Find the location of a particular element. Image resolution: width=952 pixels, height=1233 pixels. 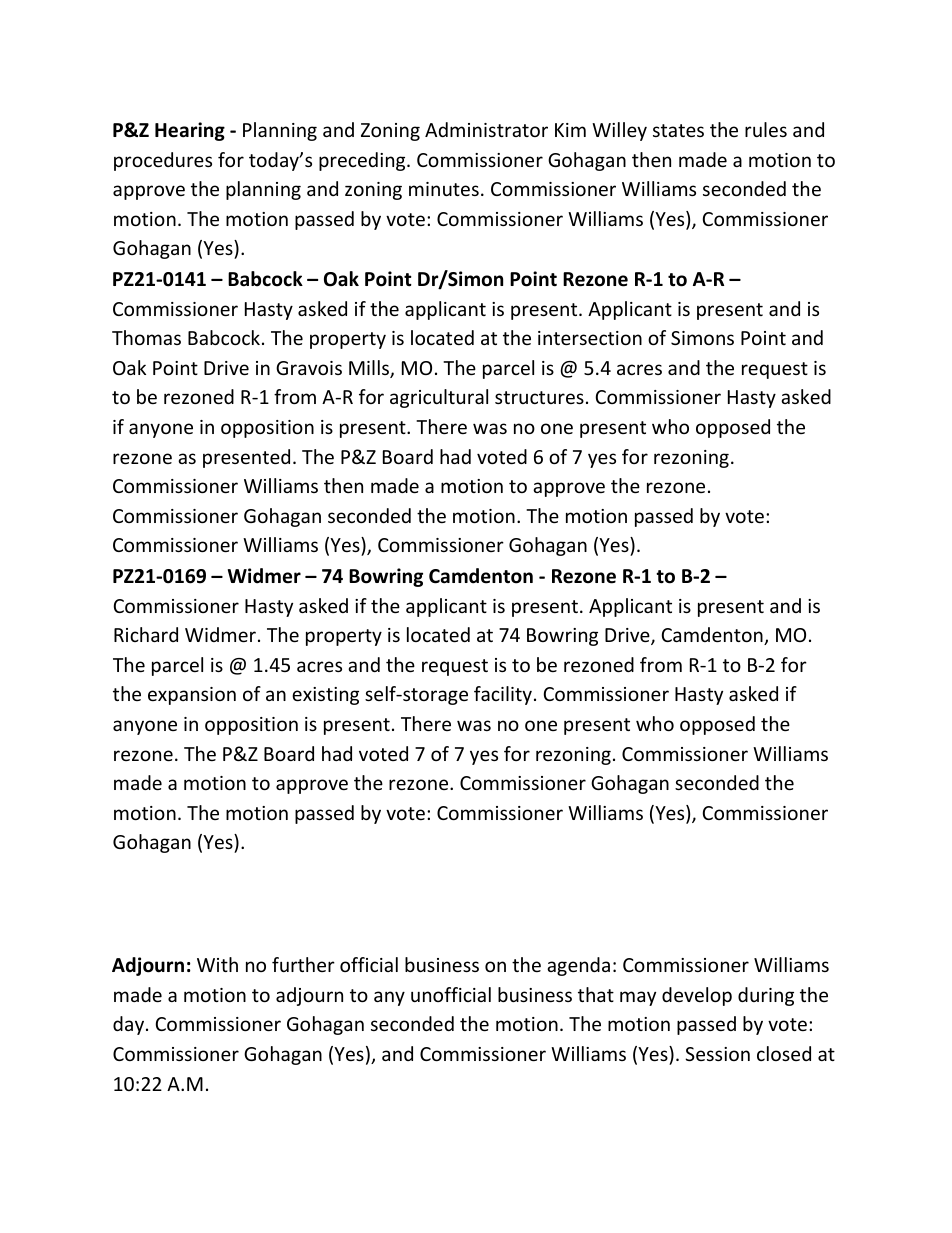

facility is located at coordinates (503, 695).
